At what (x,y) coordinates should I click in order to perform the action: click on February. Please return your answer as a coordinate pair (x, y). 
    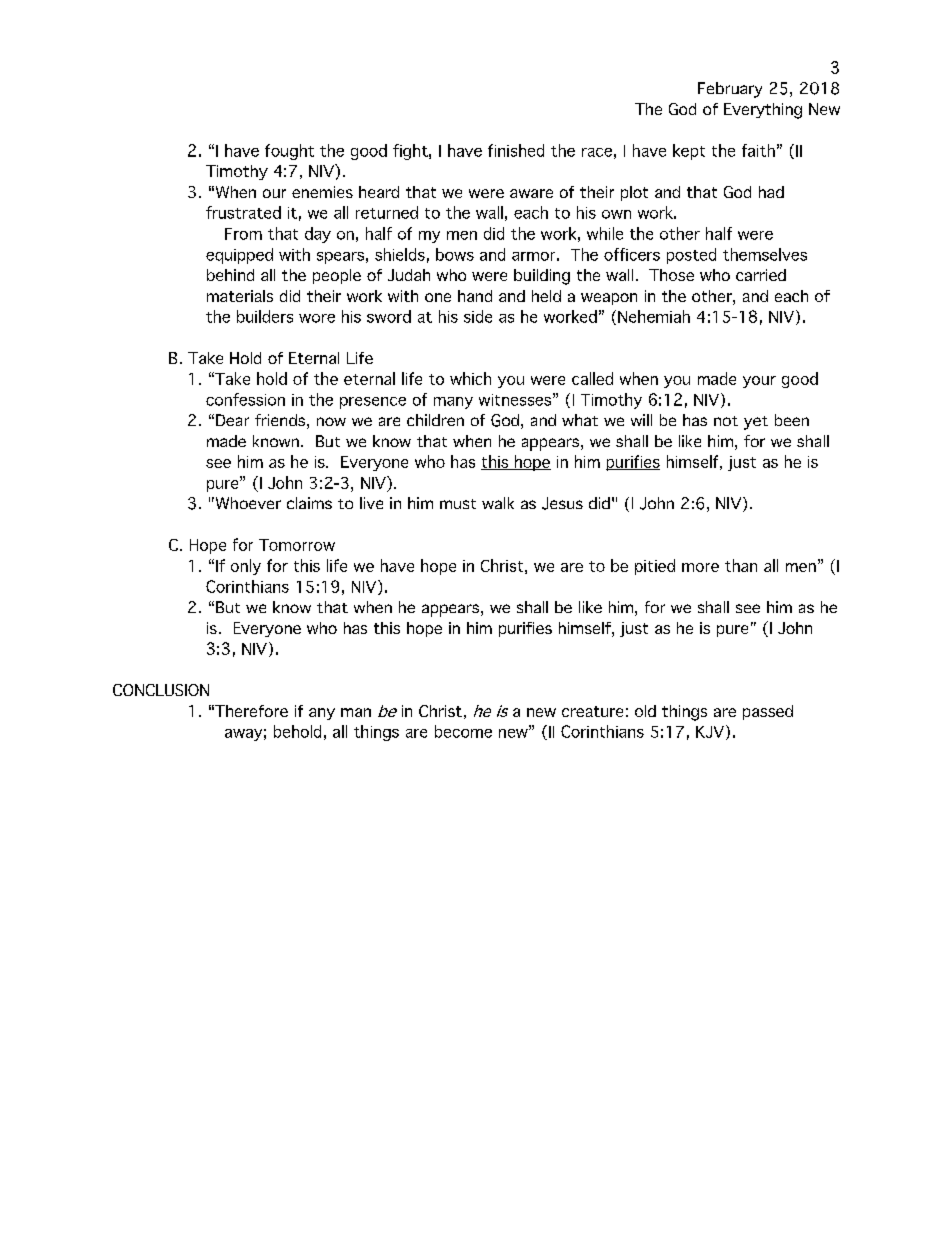
    Looking at the image, I should click on (730, 90).
